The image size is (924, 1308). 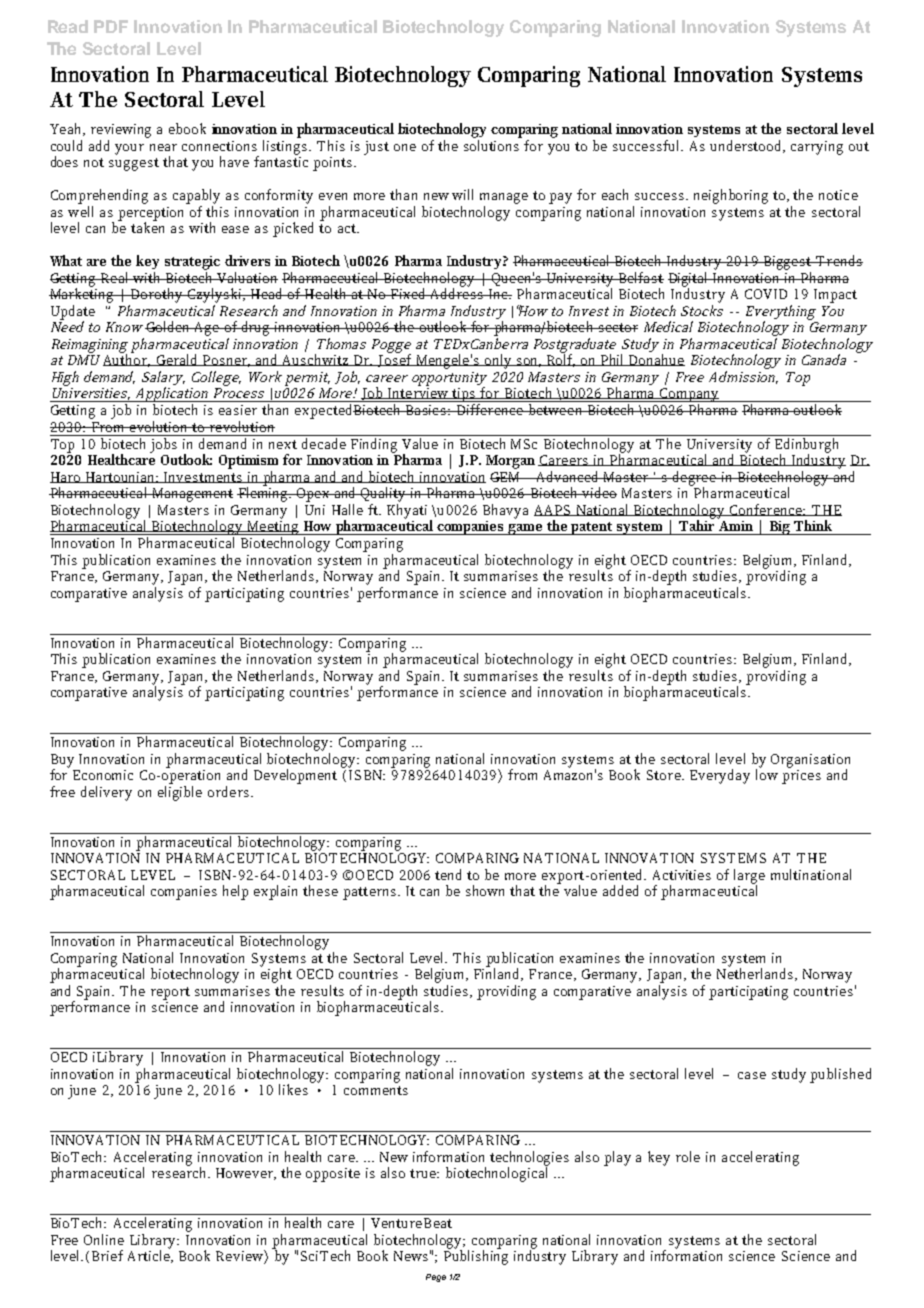 I want to click on Address, so click(x=456, y=292).
